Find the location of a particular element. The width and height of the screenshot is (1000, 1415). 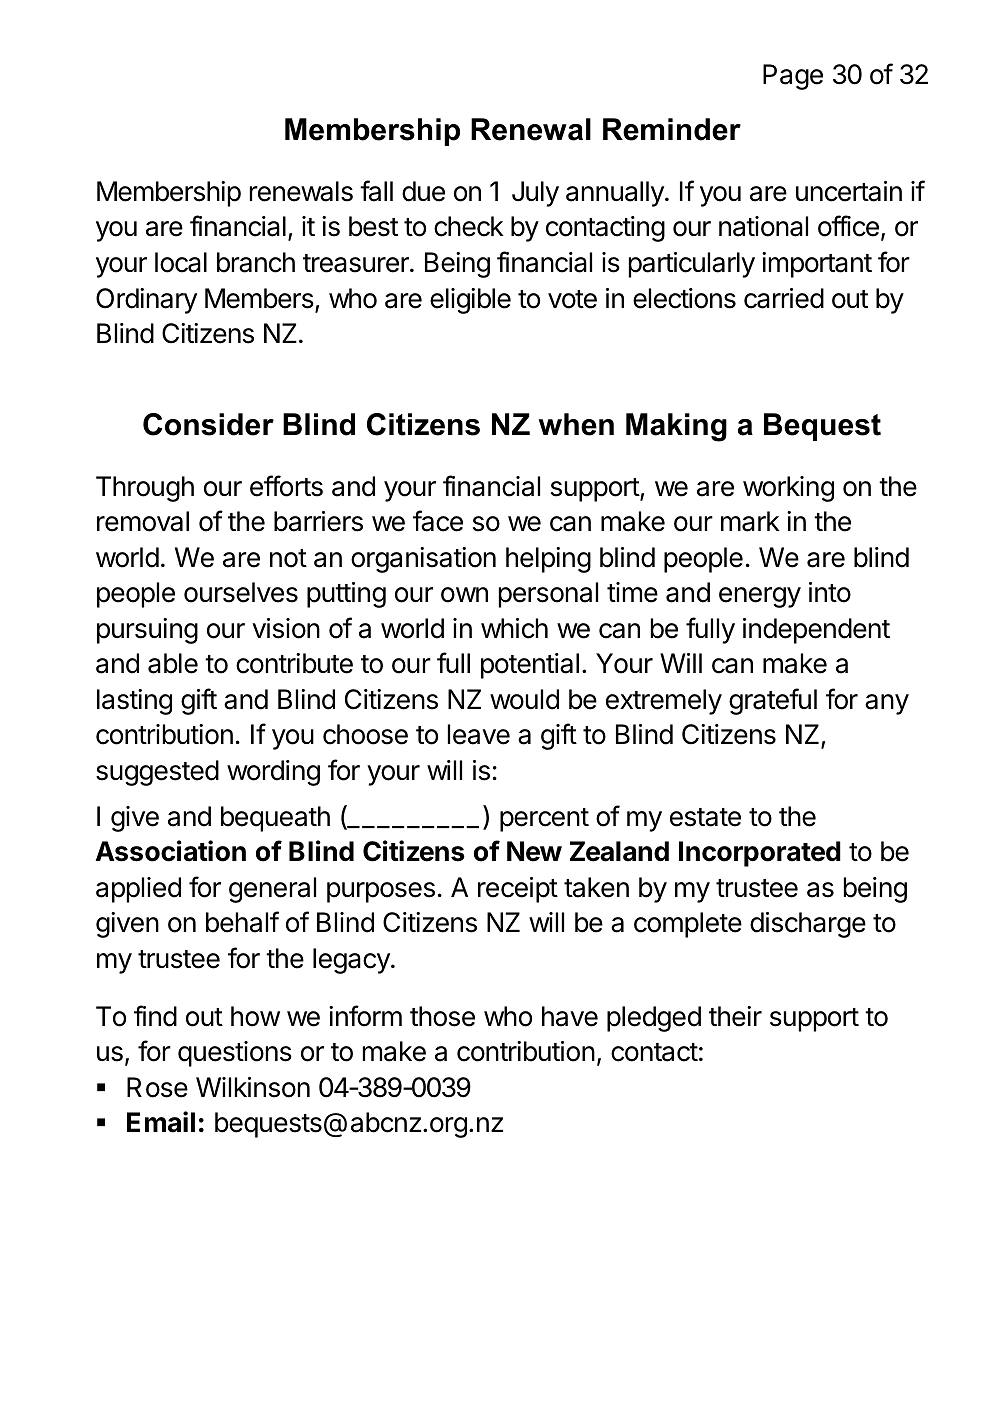

fall is located at coordinates (376, 191).
